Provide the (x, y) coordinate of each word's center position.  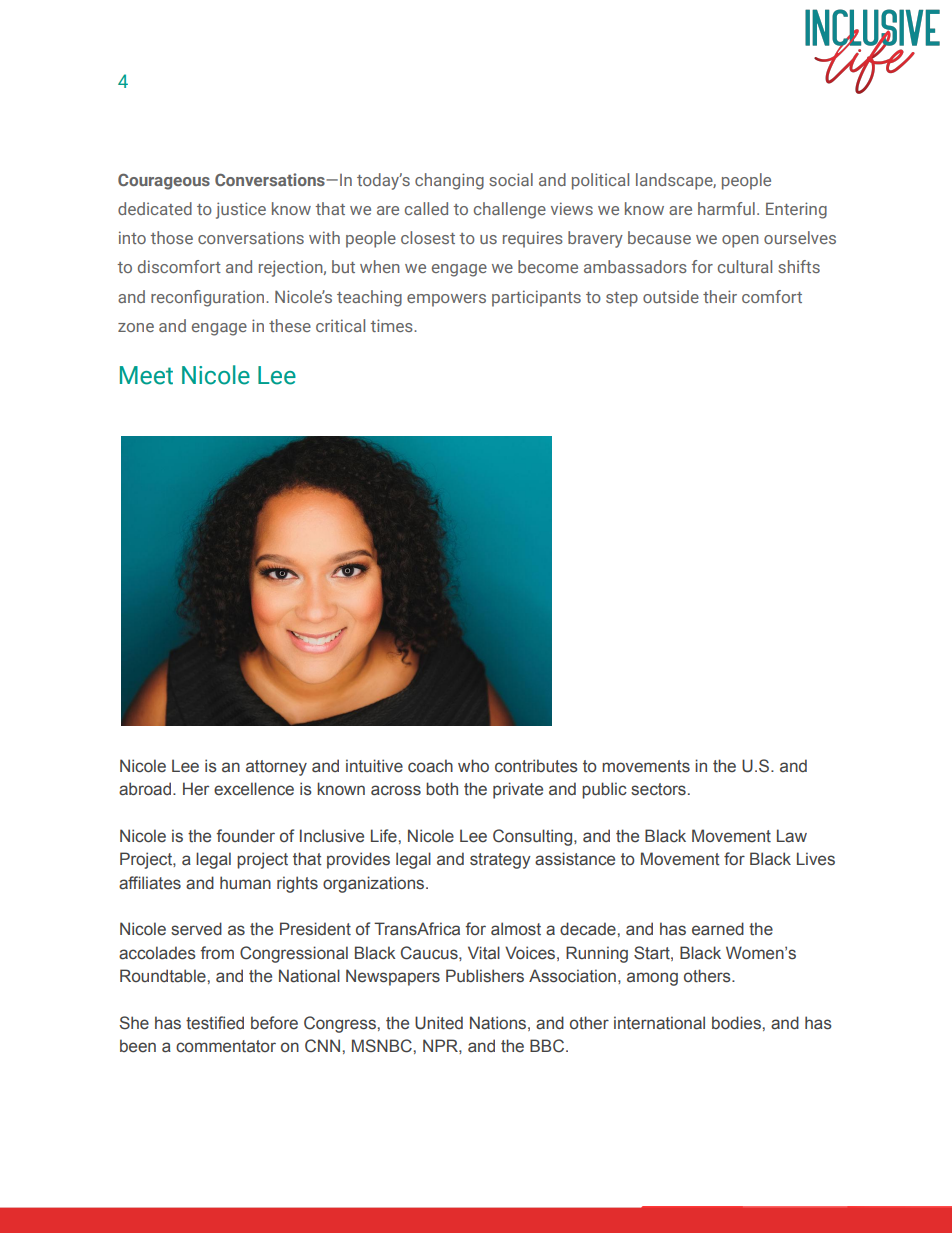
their (720, 296)
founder (245, 836)
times (392, 325)
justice (241, 210)
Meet (146, 375)
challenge (510, 210)
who (473, 766)
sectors (658, 789)
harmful (726, 208)
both (442, 789)
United (439, 1023)
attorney (276, 768)
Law (792, 836)
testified (215, 1023)
